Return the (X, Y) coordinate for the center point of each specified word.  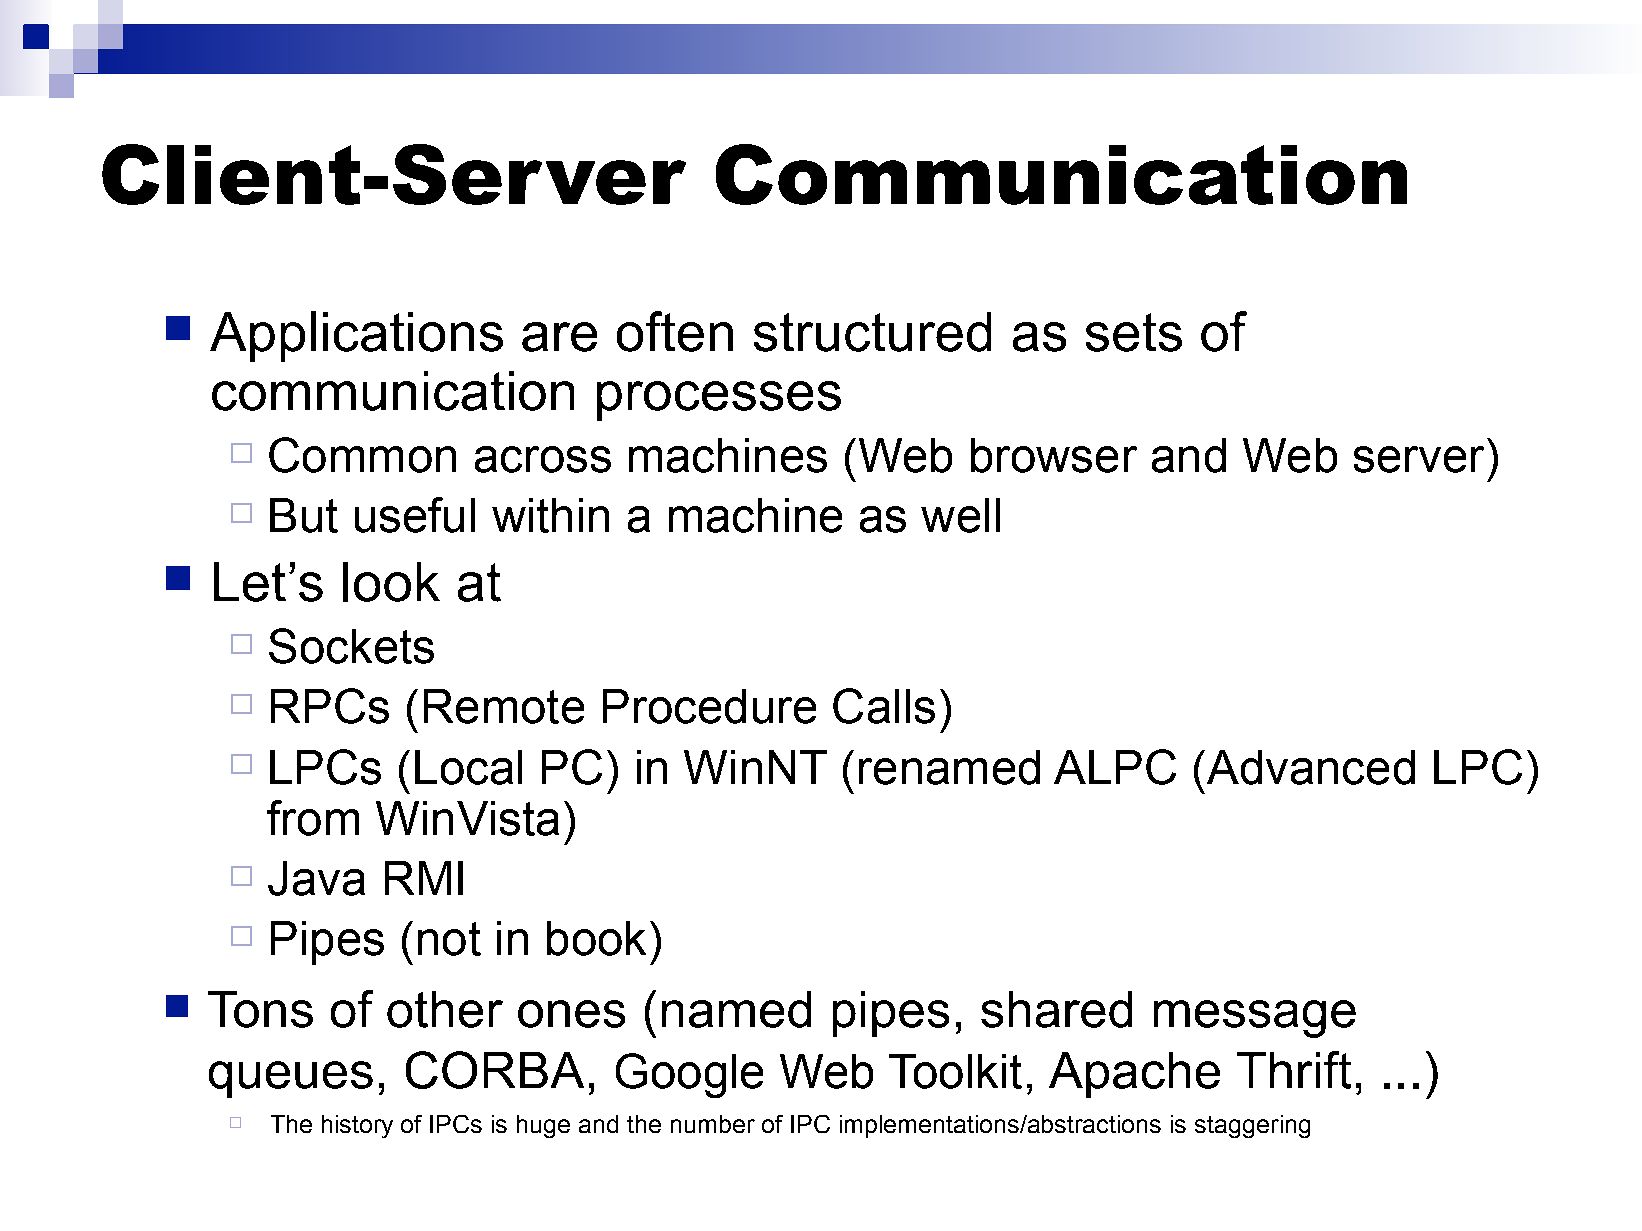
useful (415, 515)
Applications (356, 336)
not (449, 939)
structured (872, 332)
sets (1134, 332)
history (357, 1126)
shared (1056, 1009)
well (960, 515)
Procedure (709, 706)
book (596, 938)
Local (468, 767)
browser (1054, 455)
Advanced (1311, 767)
